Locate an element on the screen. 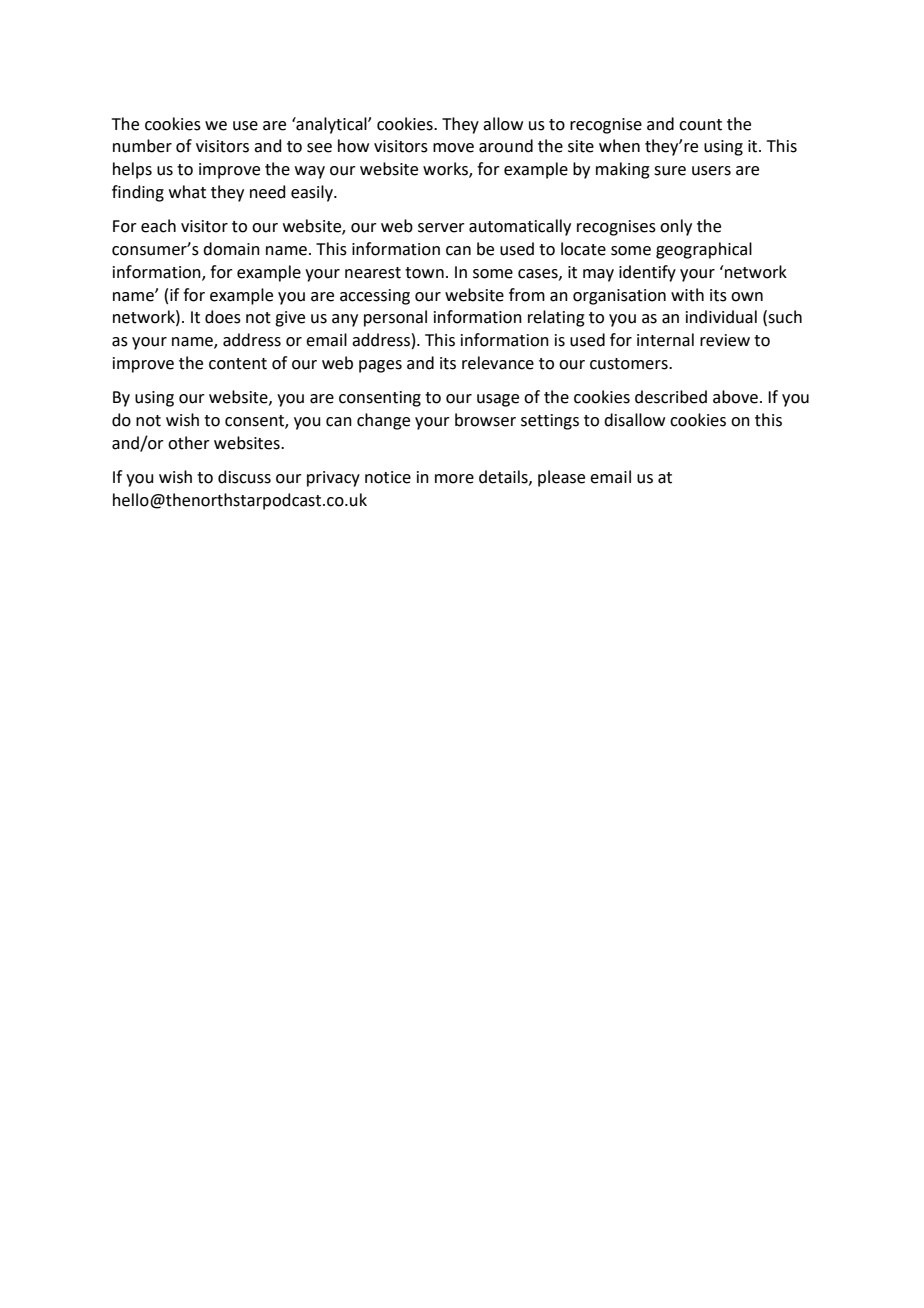 This screenshot has height=1308, width=924. only is located at coordinates (676, 227).
